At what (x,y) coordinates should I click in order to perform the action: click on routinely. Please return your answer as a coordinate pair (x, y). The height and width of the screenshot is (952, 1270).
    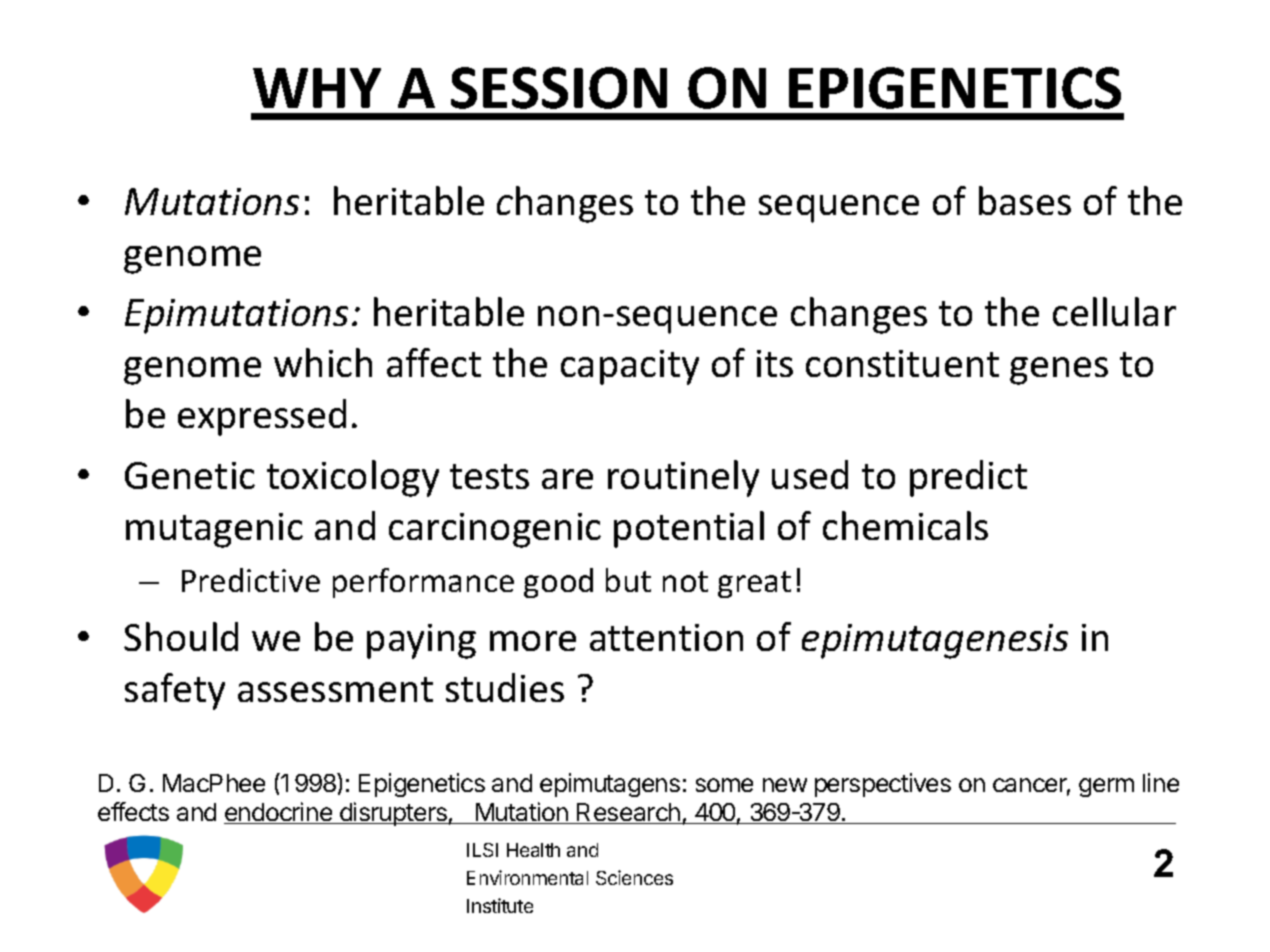
    Looking at the image, I should click on (683, 478).
